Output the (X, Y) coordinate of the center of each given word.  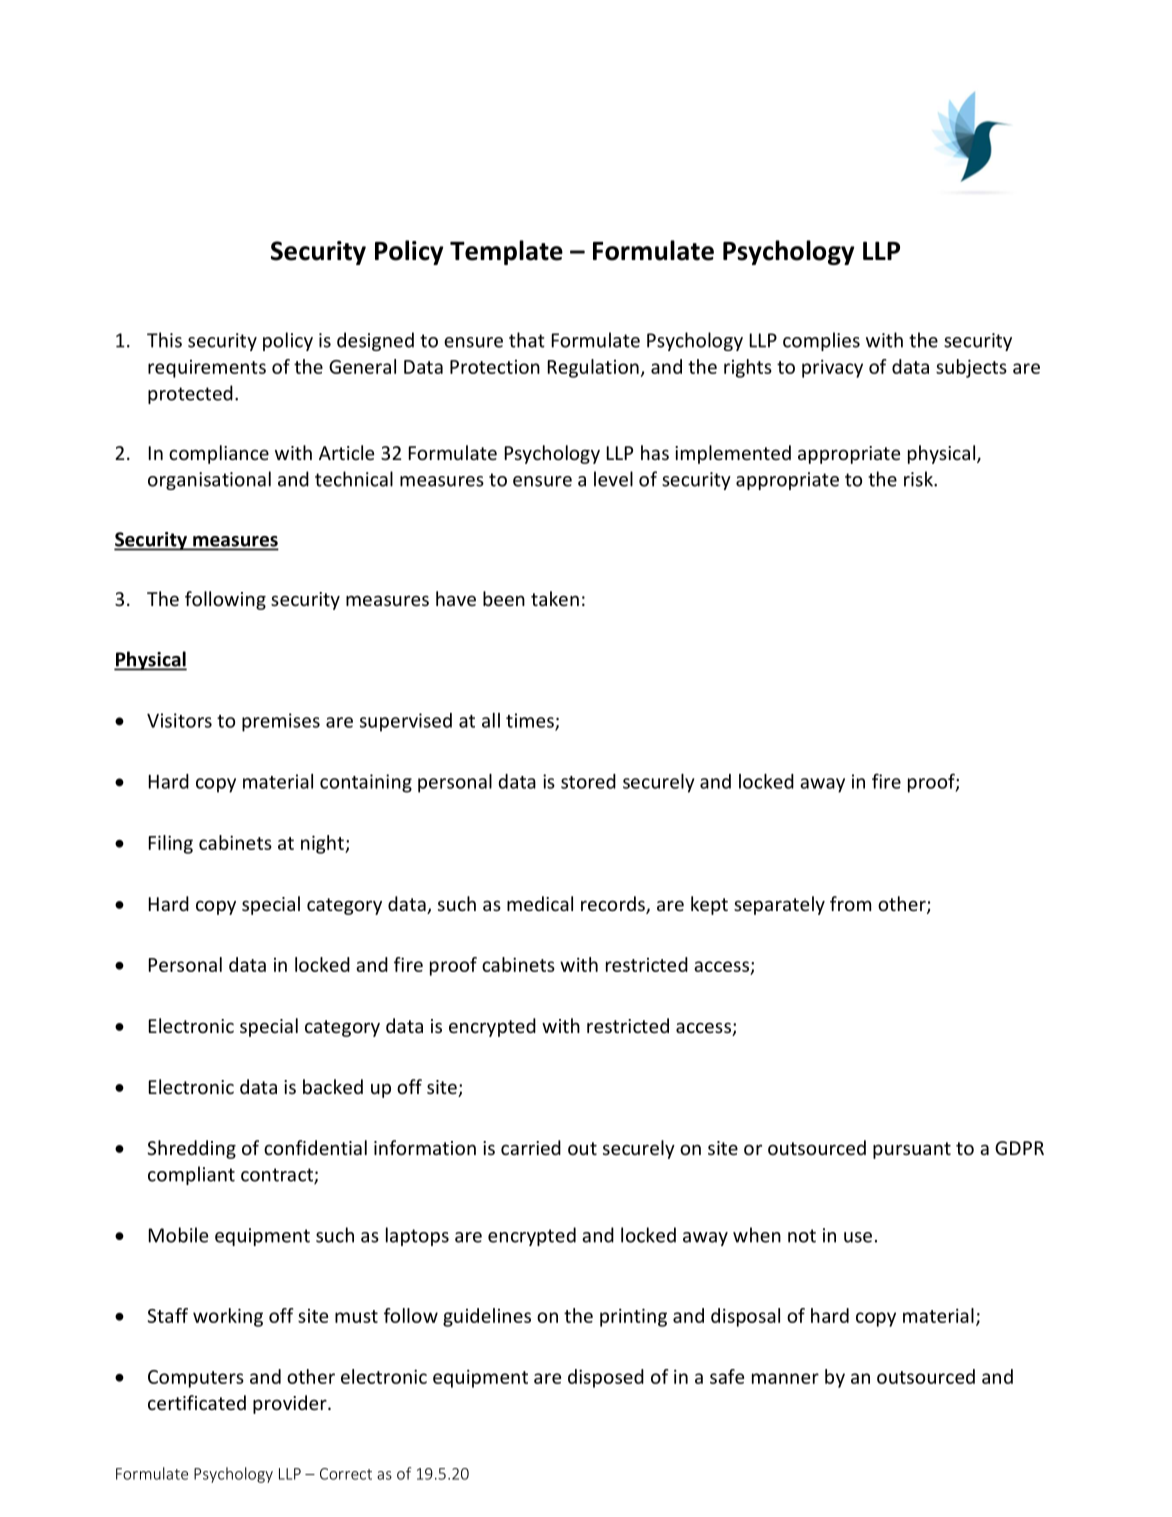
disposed (606, 1378)
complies (821, 341)
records (614, 905)
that (527, 340)
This (164, 340)
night (323, 844)
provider (291, 1404)
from (850, 903)
